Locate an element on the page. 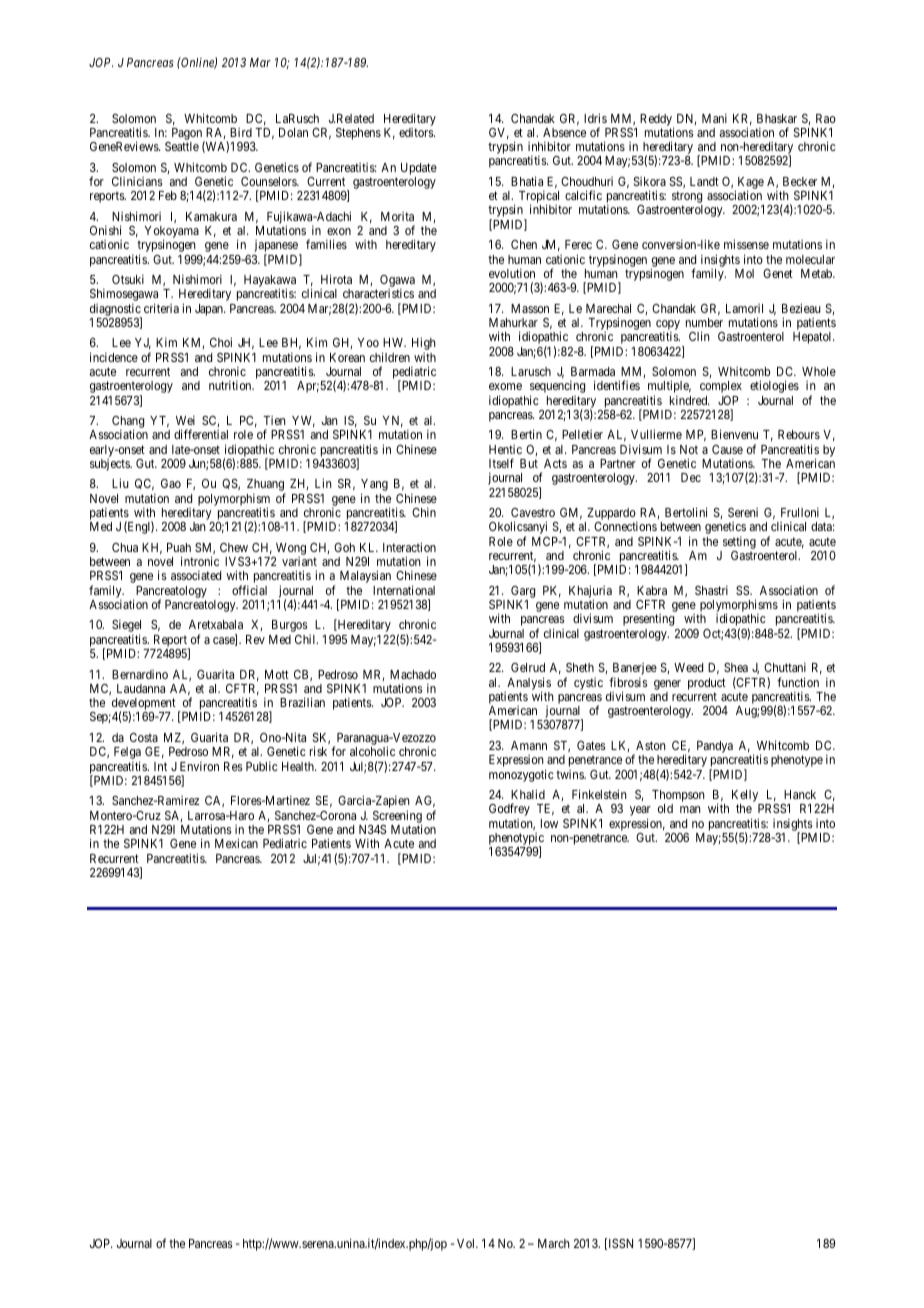 The image size is (924, 1308). Seattle is located at coordinates (182, 146).
